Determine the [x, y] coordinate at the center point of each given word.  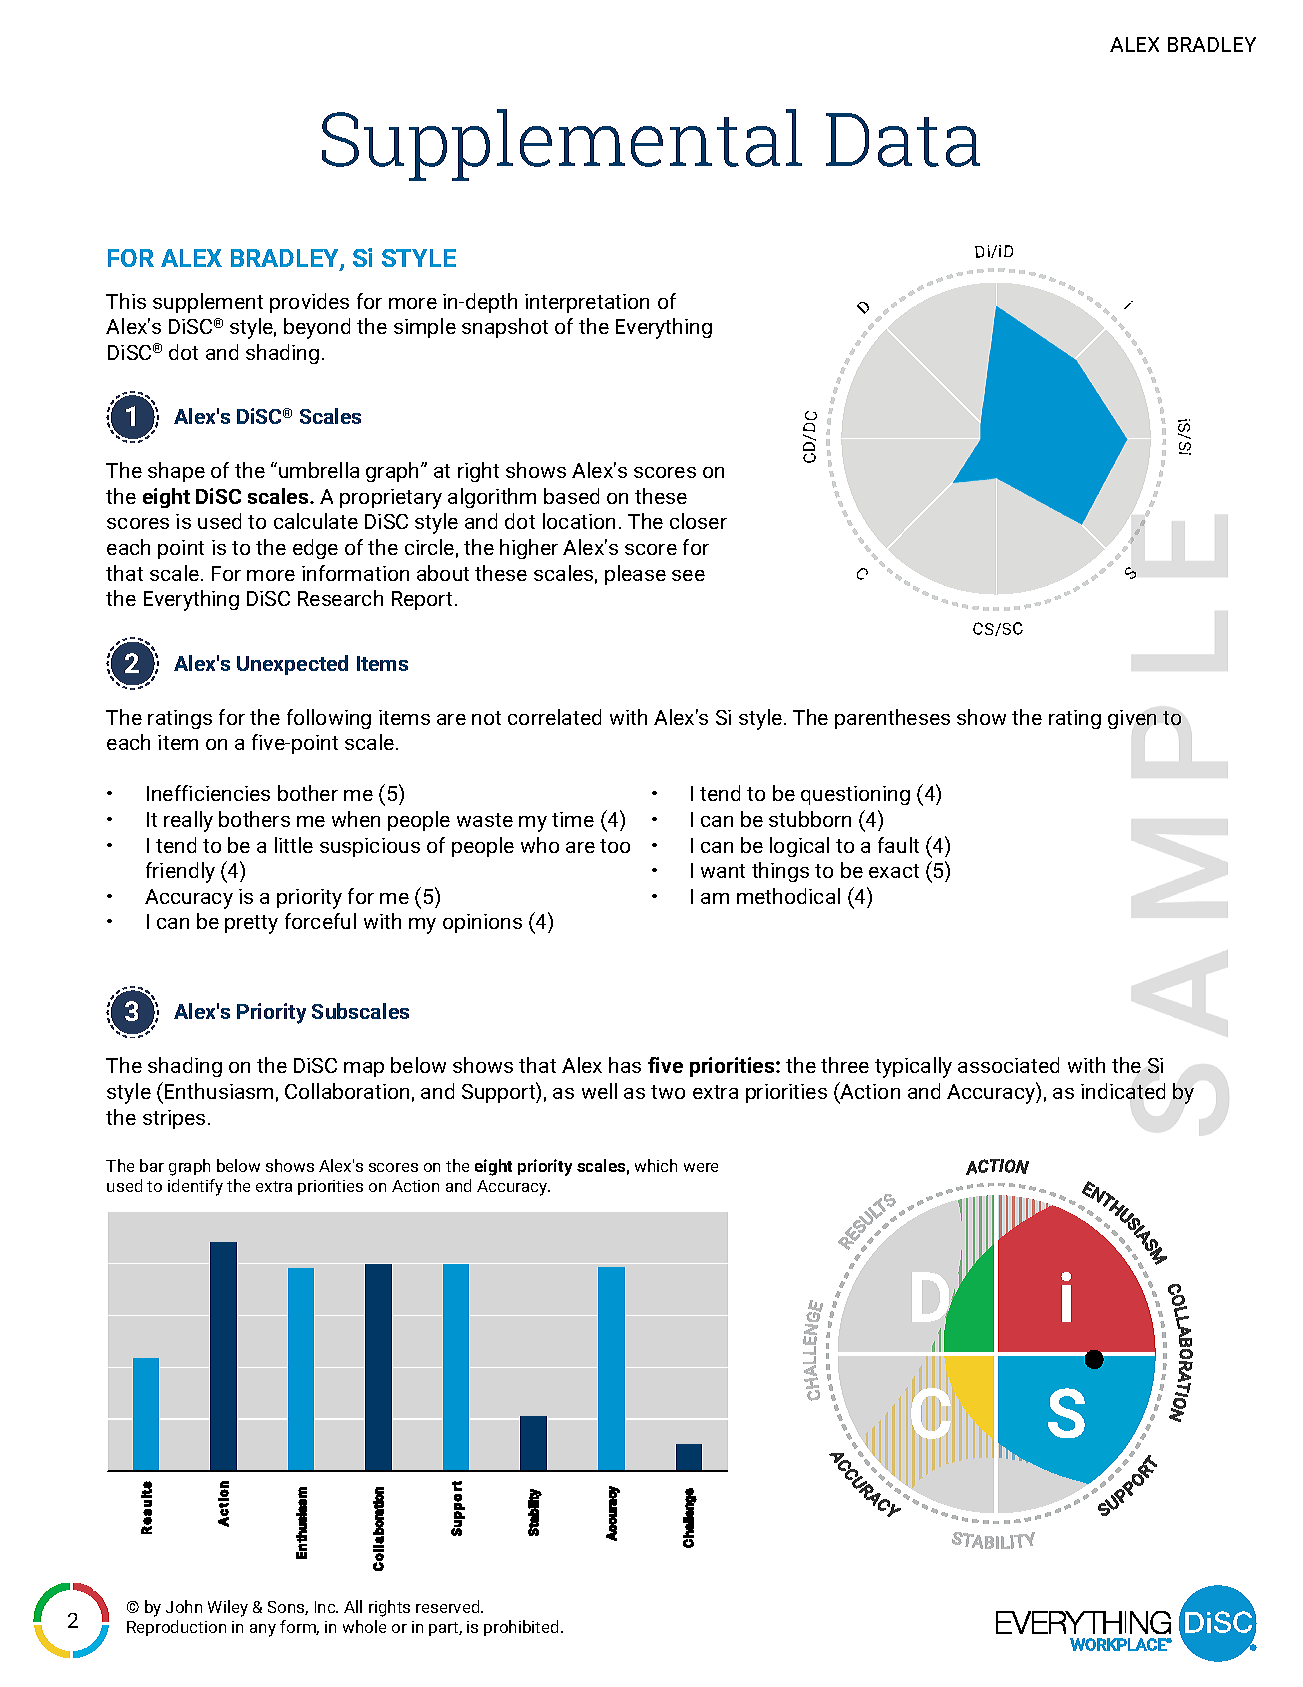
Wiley [228, 1608]
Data [903, 140]
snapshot [505, 328]
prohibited [521, 1628]
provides [309, 303]
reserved [449, 1606]
